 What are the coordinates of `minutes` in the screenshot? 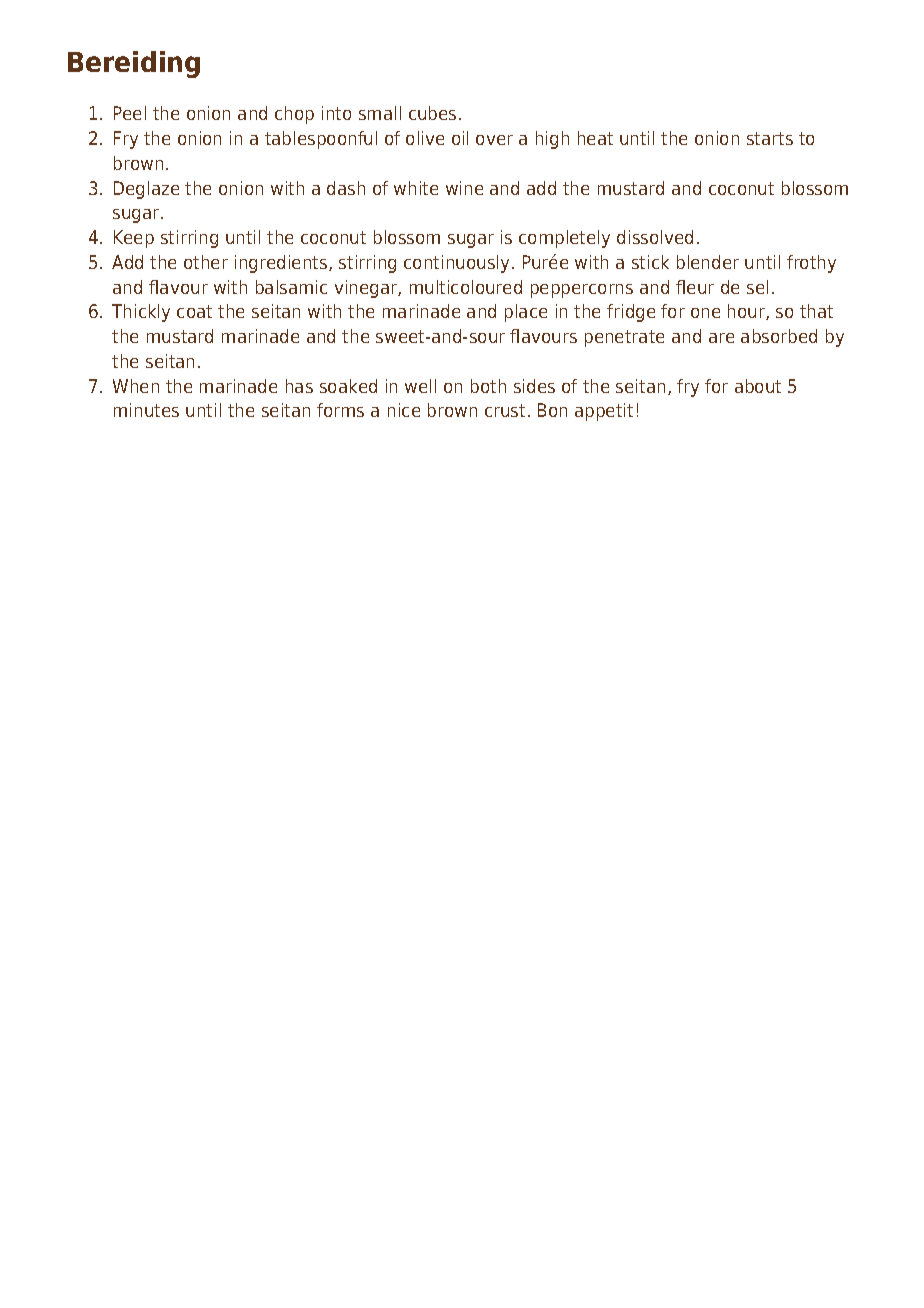 It's located at (146, 410).
